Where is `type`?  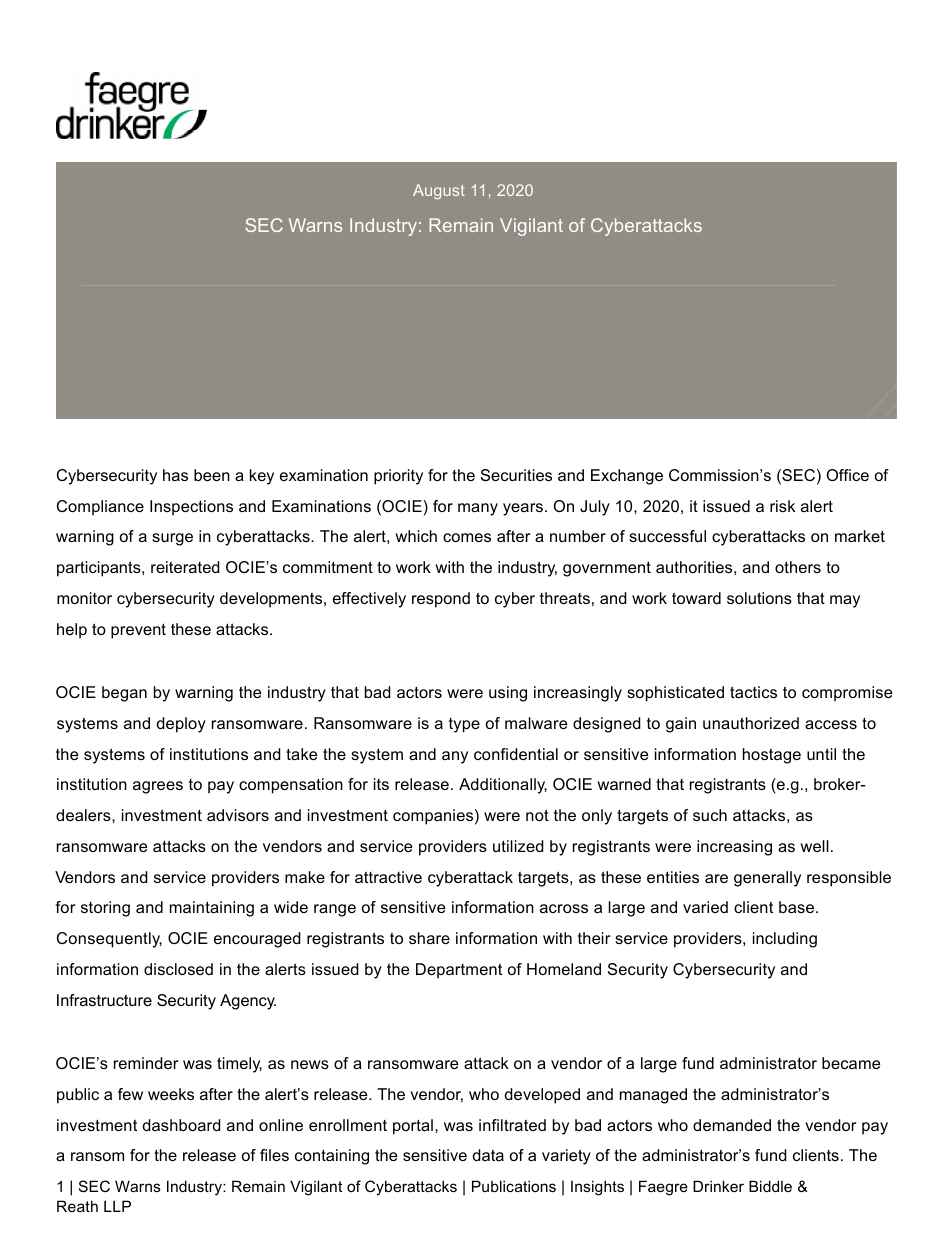 type is located at coordinates (464, 725).
